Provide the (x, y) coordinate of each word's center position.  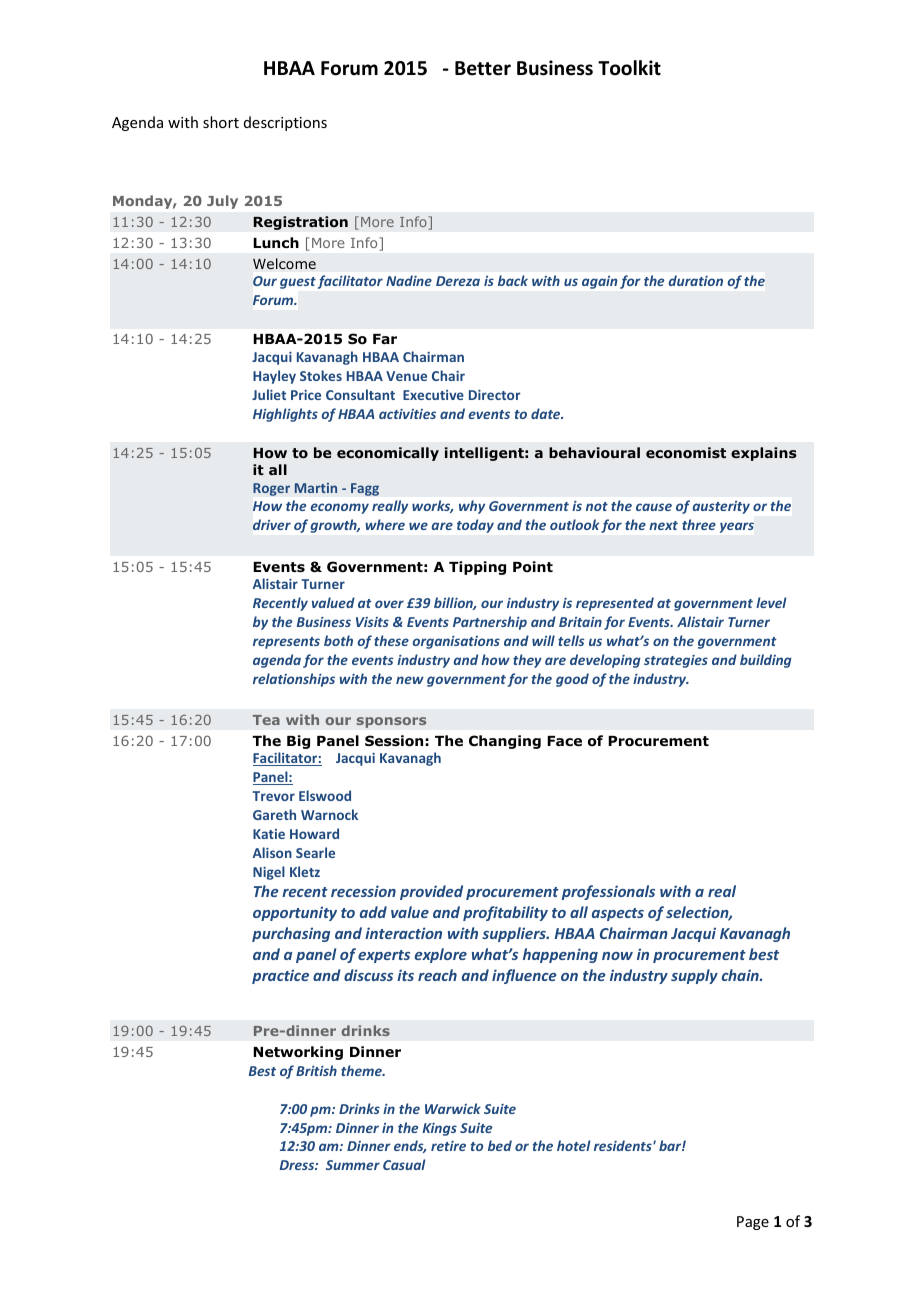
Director (495, 395)
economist (686, 453)
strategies (676, 661)
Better (483, 68)
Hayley (274, 377)
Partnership (490, 623)
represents (286, 643)
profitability (505, 913)
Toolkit (629, 68)
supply (694, 976)
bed (500, 1145)
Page (753, 1223)
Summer (353, 1165)
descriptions (285, 123)
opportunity (295, 913)
